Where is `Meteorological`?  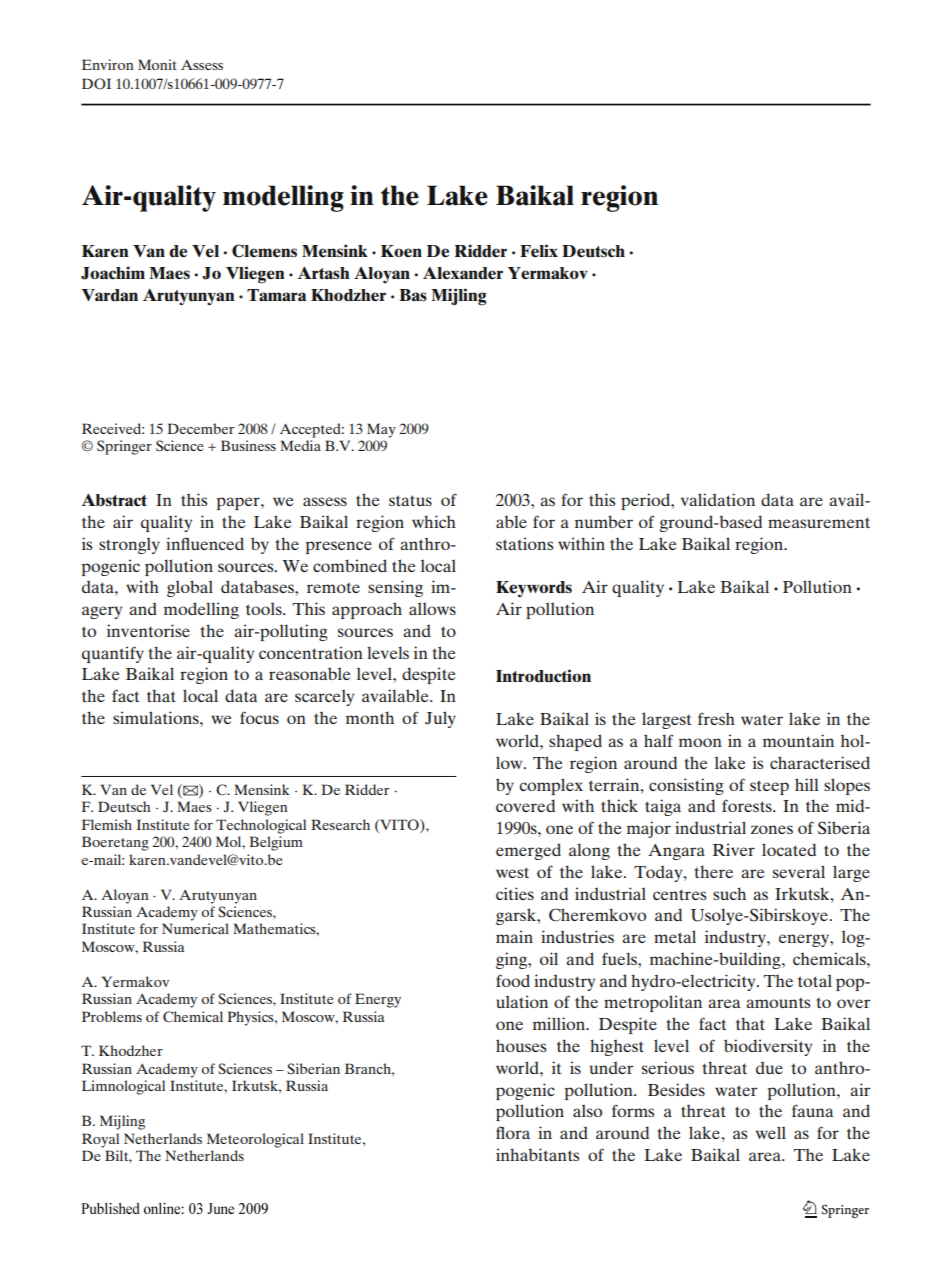
Meteorological is located at coordinates (255, 1140).
